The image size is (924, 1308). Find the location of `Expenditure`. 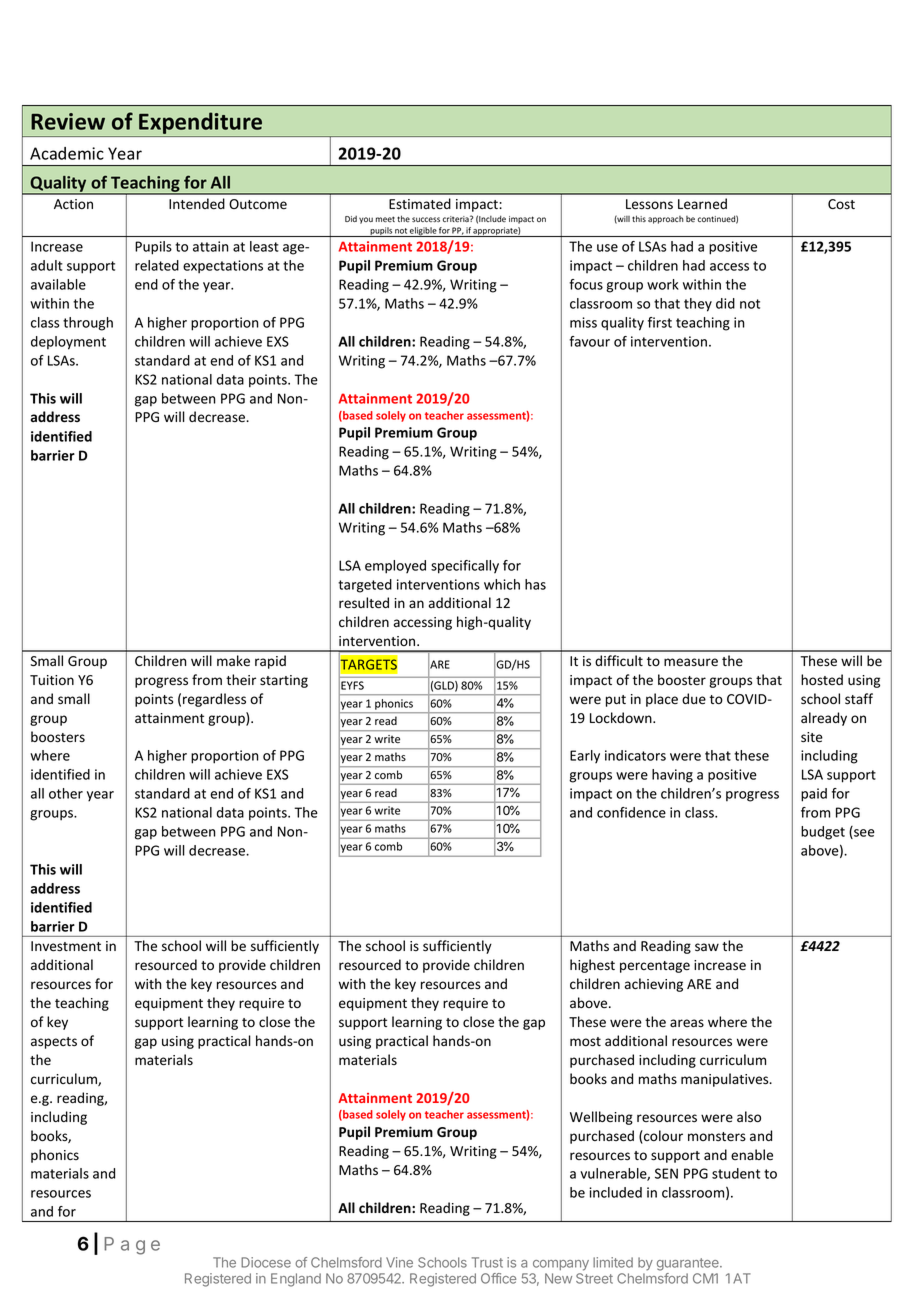

Expenditure is located at coordinates (200, 123).
